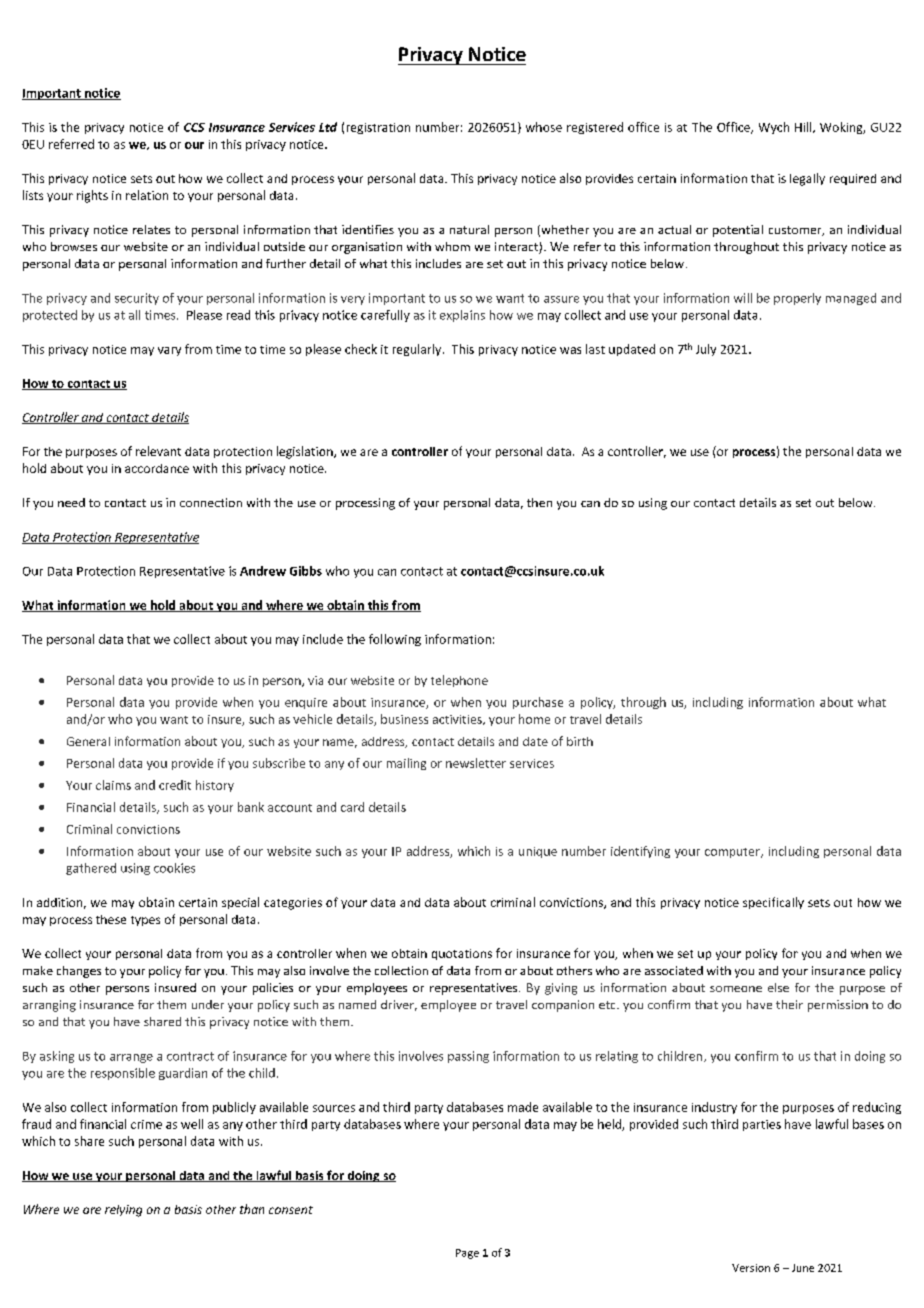 This image has height=1308, width=924. I want to click on birth, so click(580, 741).
